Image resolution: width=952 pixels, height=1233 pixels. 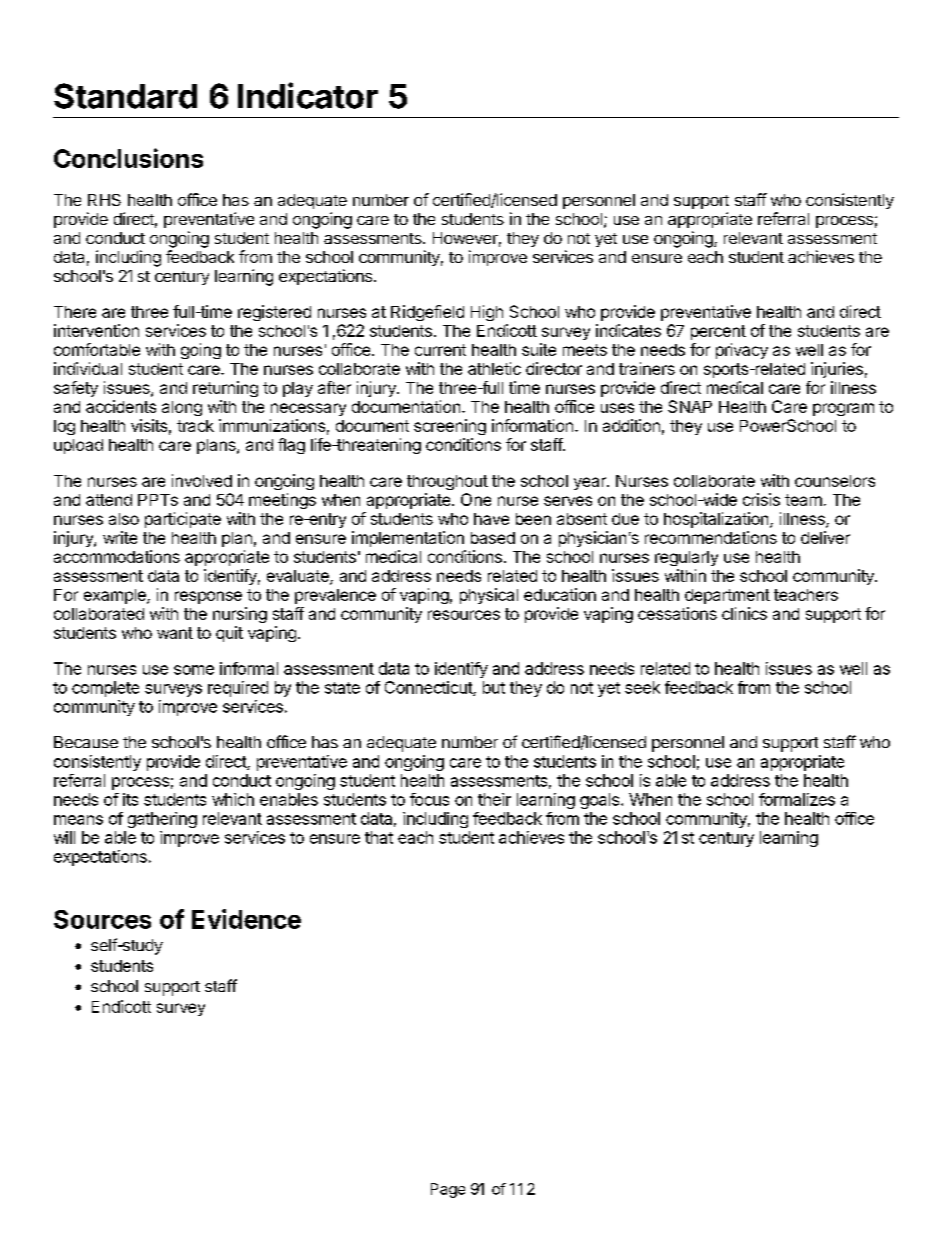 What do you see at coordinates (162, 820) in the image?
I see `gathering` at bounding box center [162, 820].
